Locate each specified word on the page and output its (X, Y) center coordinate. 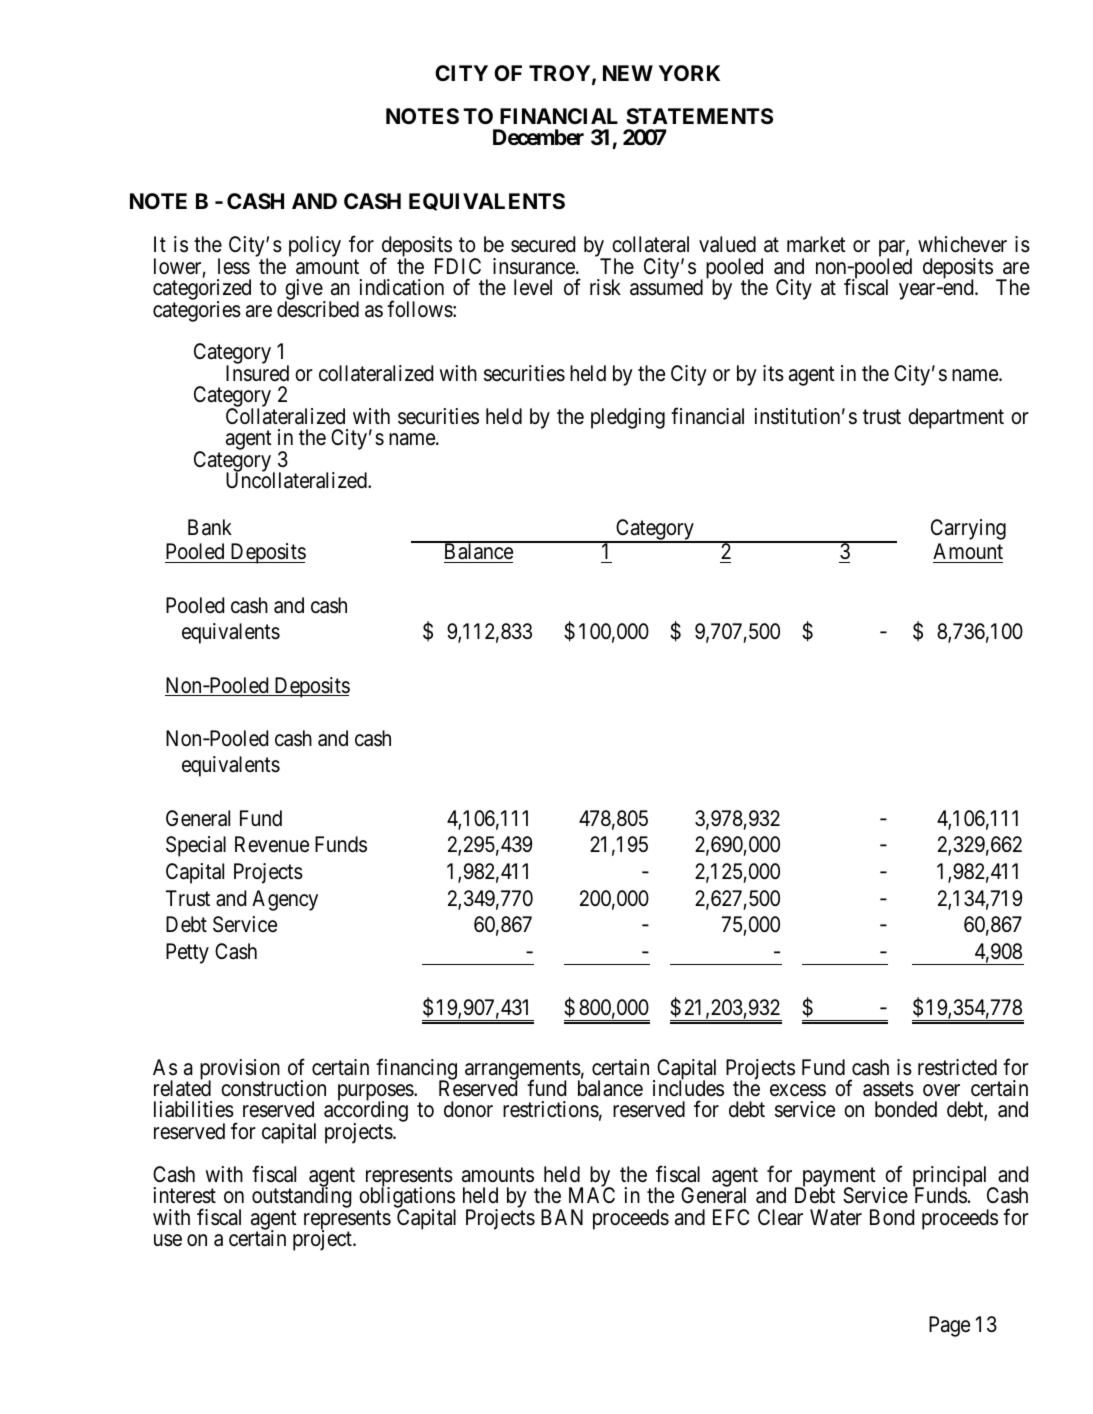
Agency (285, 900)
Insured (257, 373)
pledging (628, 418)
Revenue (272, 844)
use (168, 1240)
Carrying (968, 529)
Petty (187, 953)
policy (315, 246)
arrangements (523, 1071)
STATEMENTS (699, 116)
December (538, 137)
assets (888, 1089)
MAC (592, 1195)
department (956, 418)
